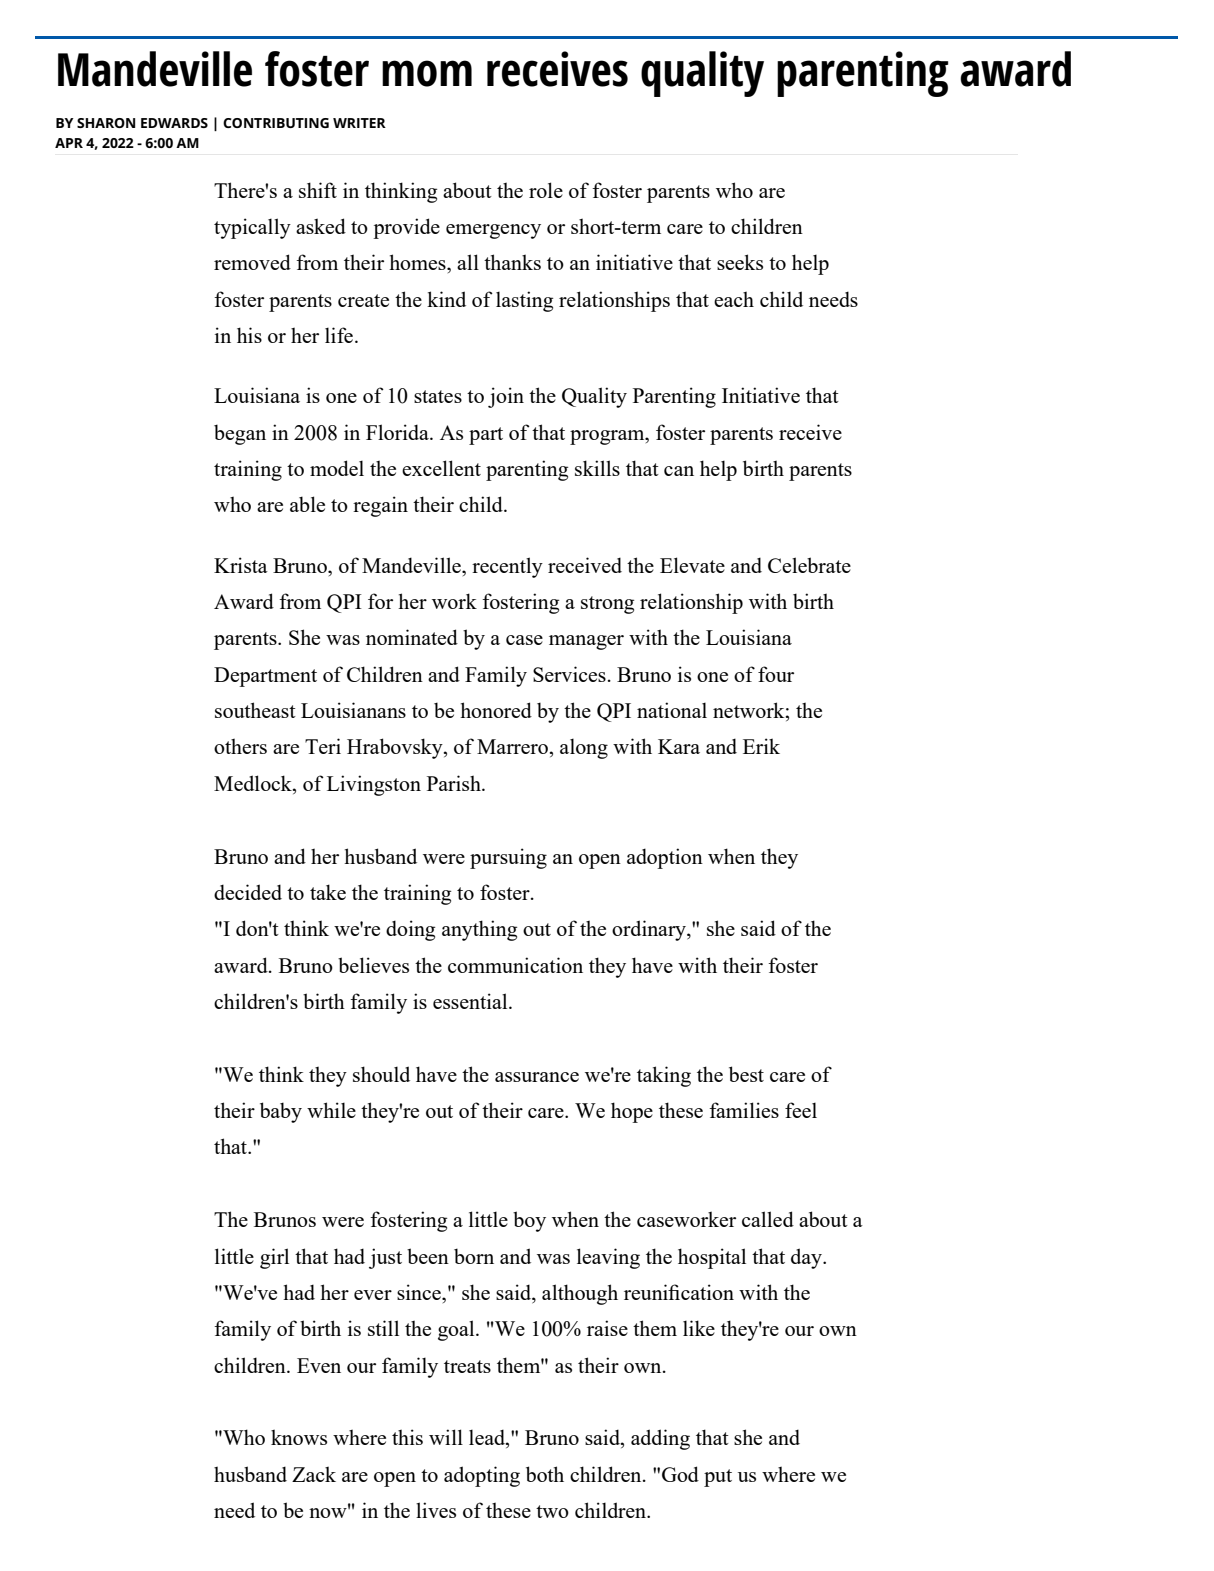  I want to click on Livingston, so click(374, 785).
